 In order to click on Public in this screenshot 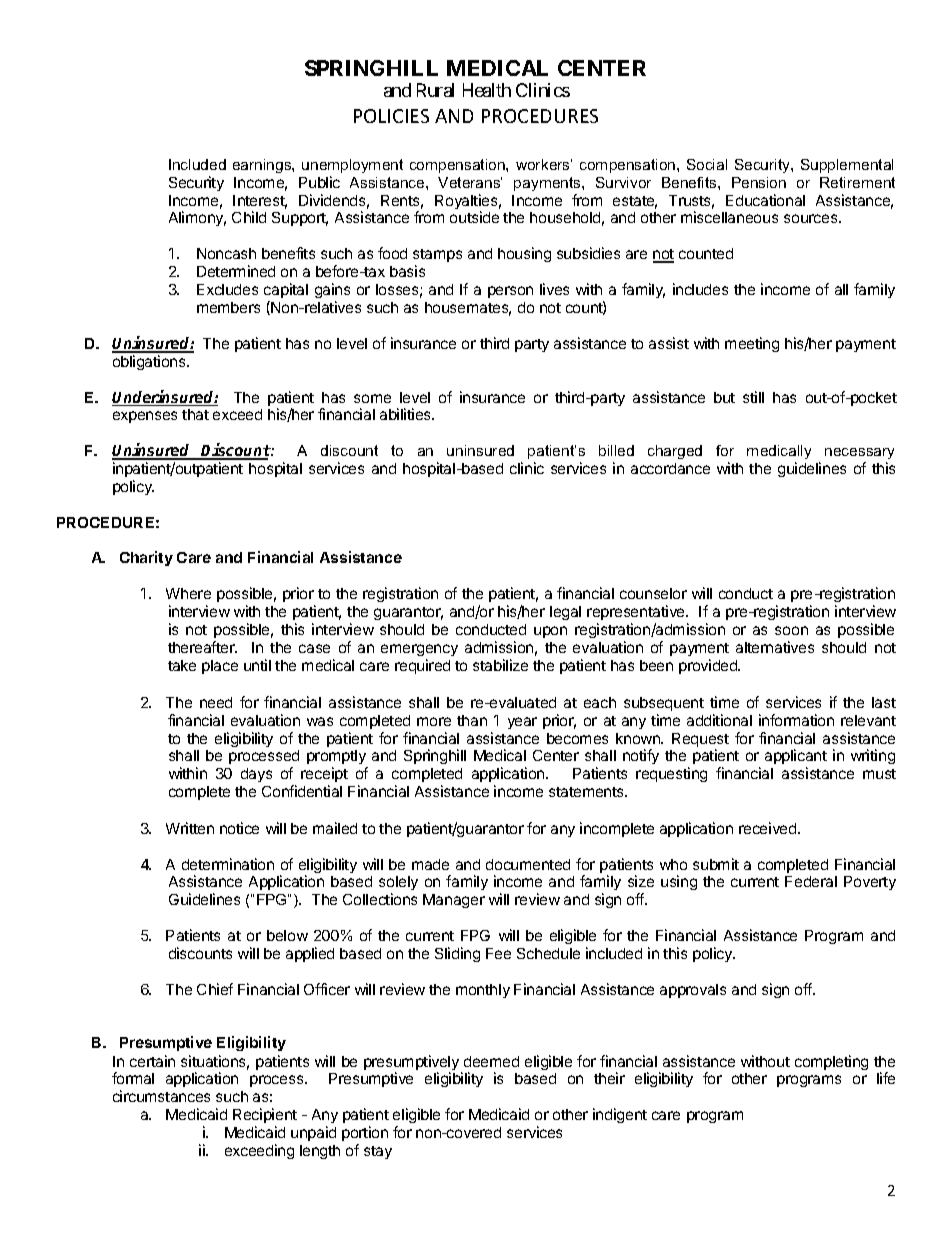, I will do `click(319, 182)`.
